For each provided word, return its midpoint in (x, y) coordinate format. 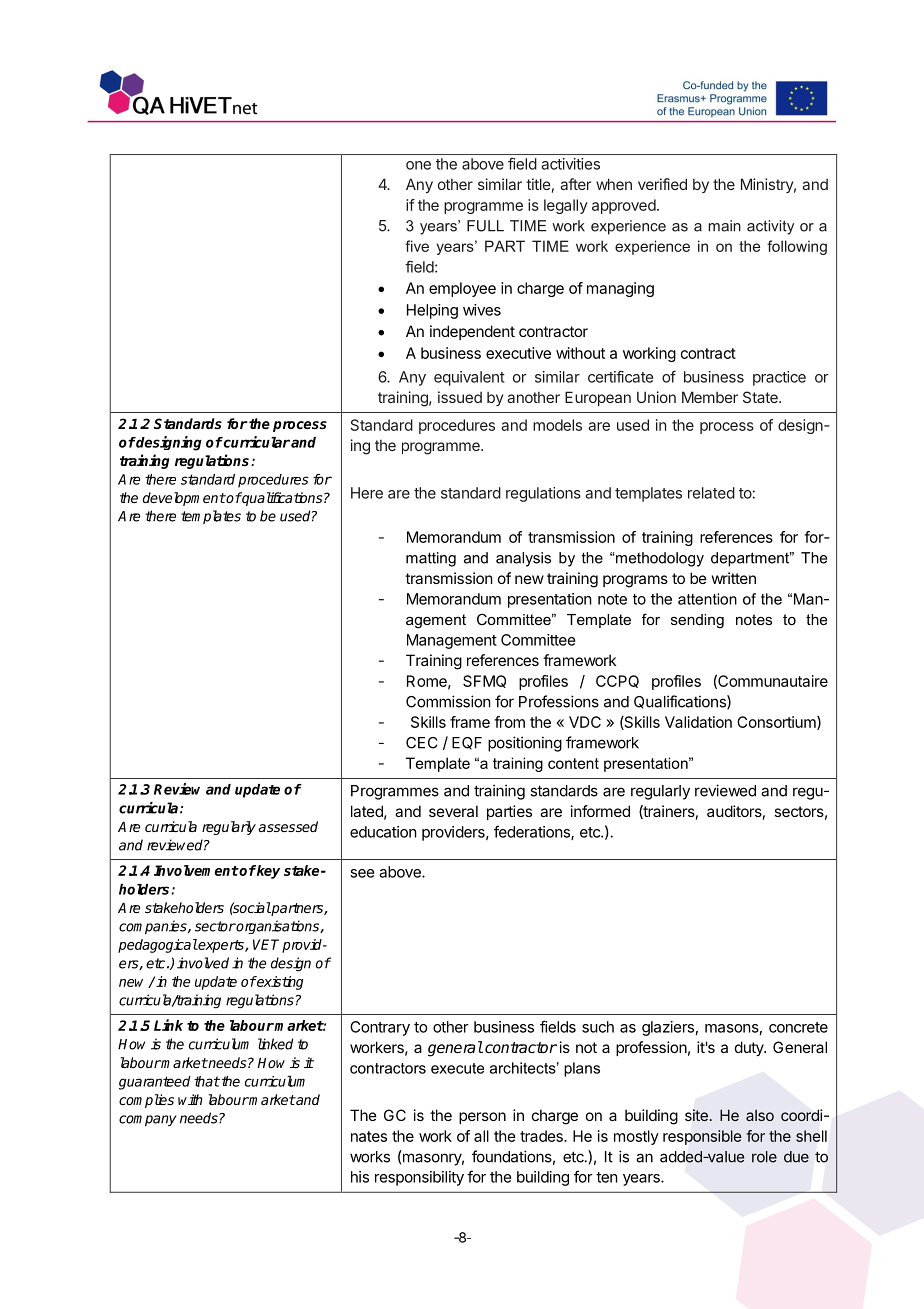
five (417, 246)
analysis (523, 559)
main (724, 226)
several (453, 811)
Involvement (196, 870)
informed (600, 811)
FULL (485, 226)
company (148, 1120)
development (184, 499)
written (734, 578)
